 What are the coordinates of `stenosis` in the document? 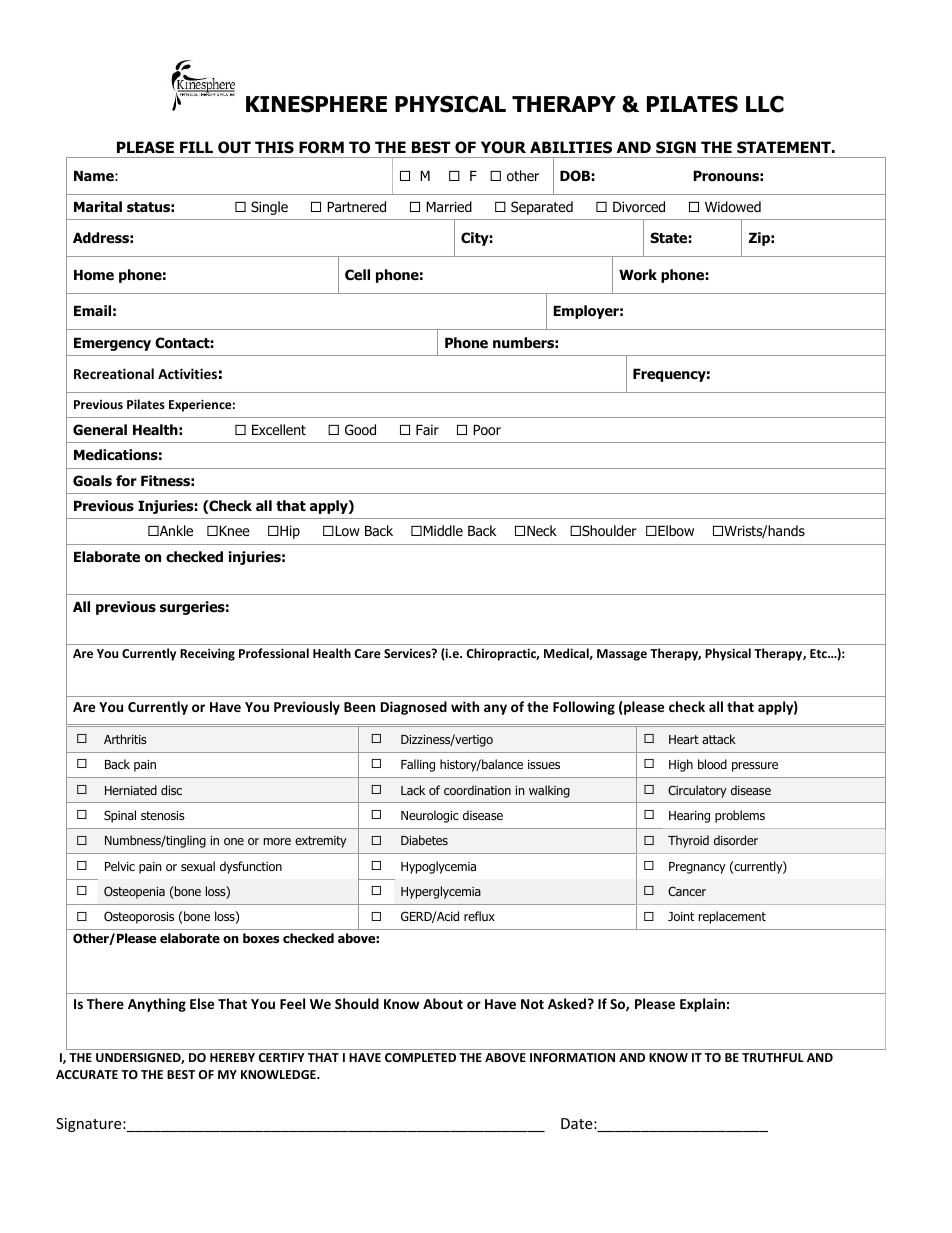 It's located at (163, 815).
